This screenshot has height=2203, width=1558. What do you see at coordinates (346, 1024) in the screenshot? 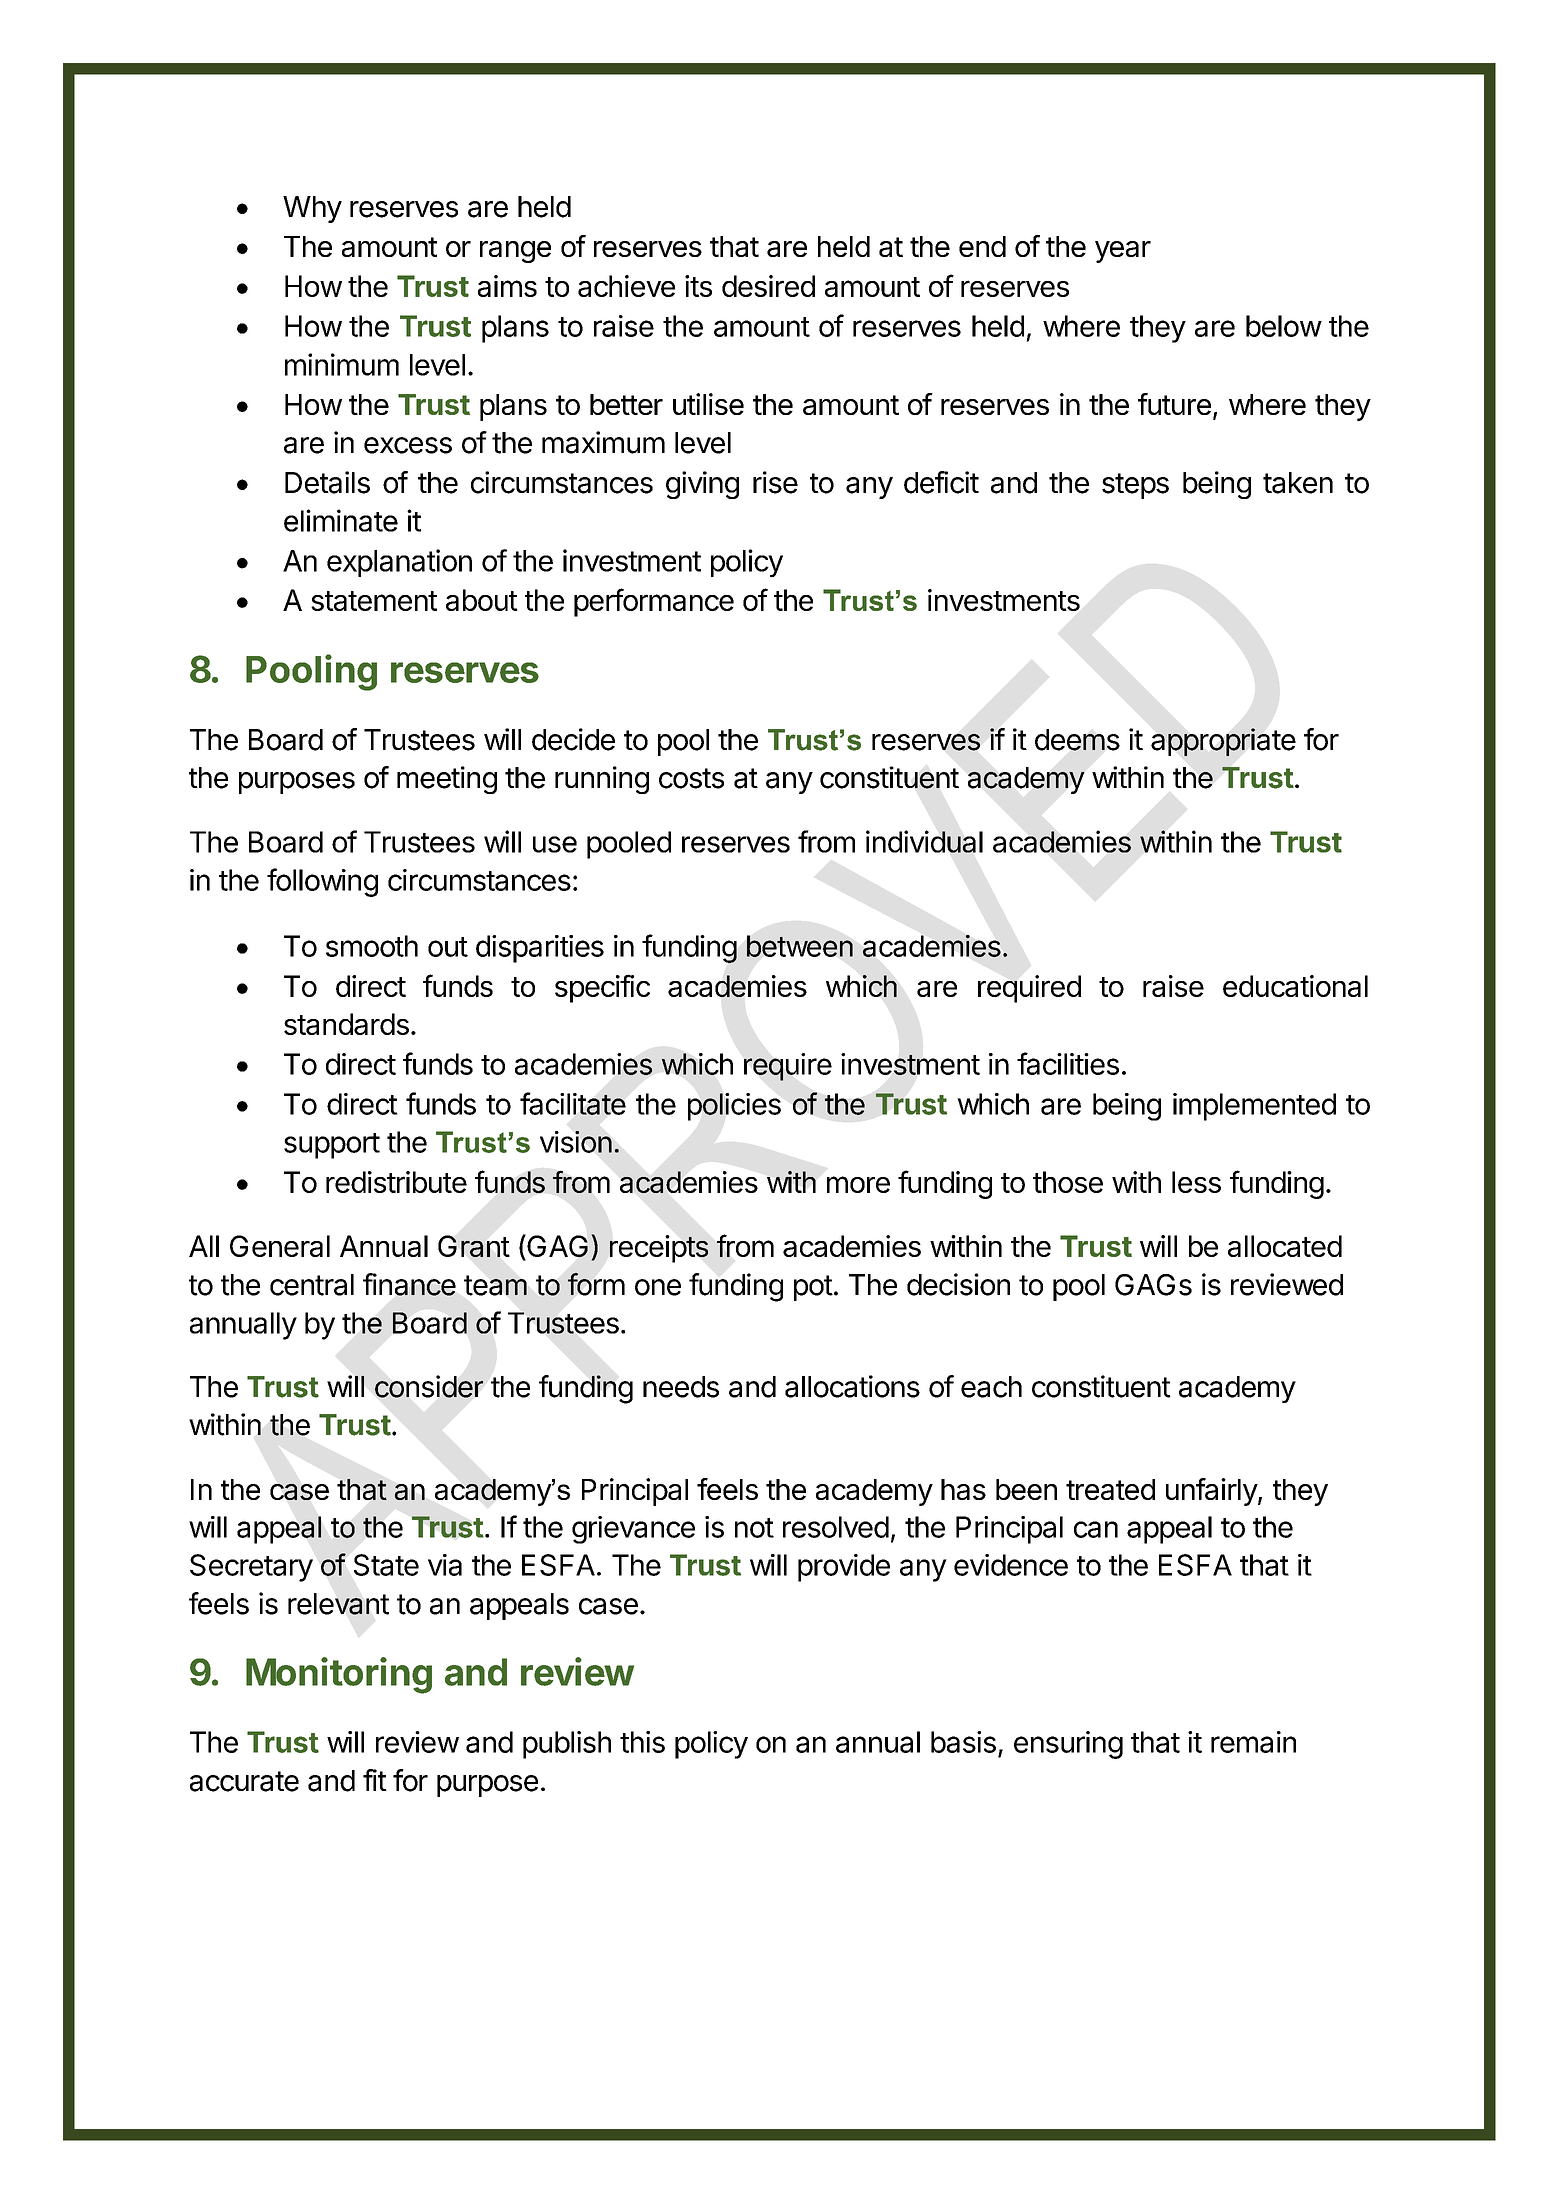
I see `standards` at bounding box center [346, 1024].
